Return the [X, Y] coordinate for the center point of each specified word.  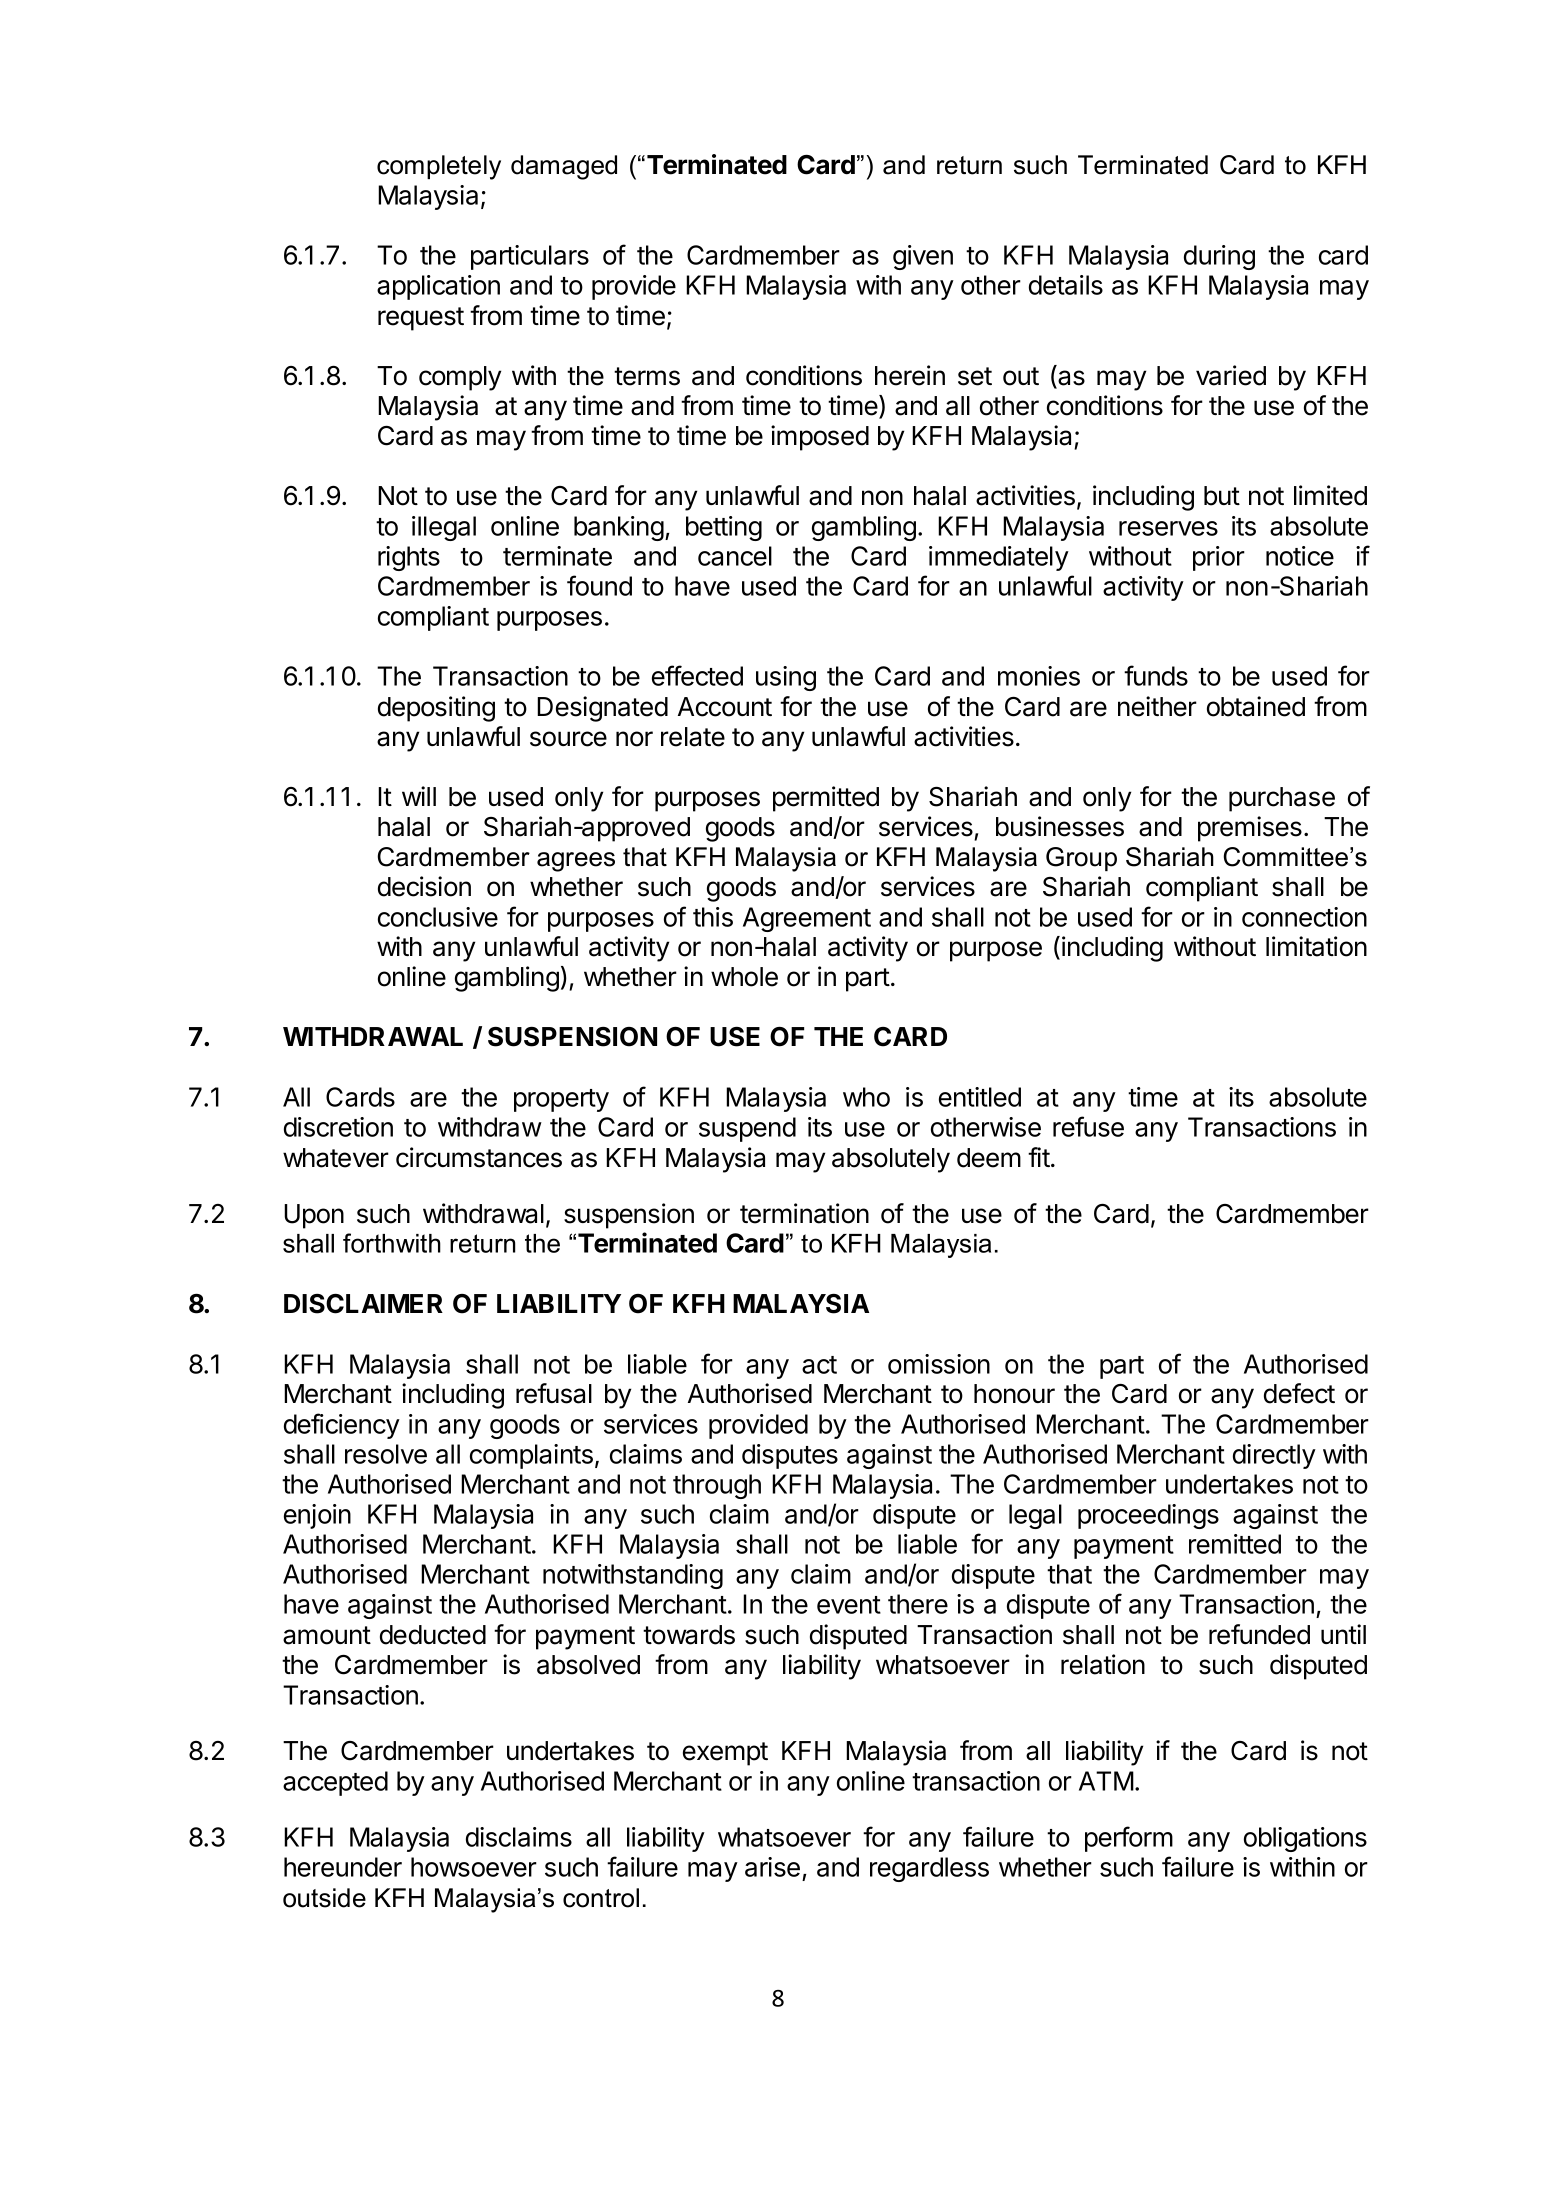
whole [744, 977]
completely [439, 167]
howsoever [474, 1867]
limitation [1316, 946]
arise [772, 1867]
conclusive [438, 917]
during [1219, 257]
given [923, 257]
